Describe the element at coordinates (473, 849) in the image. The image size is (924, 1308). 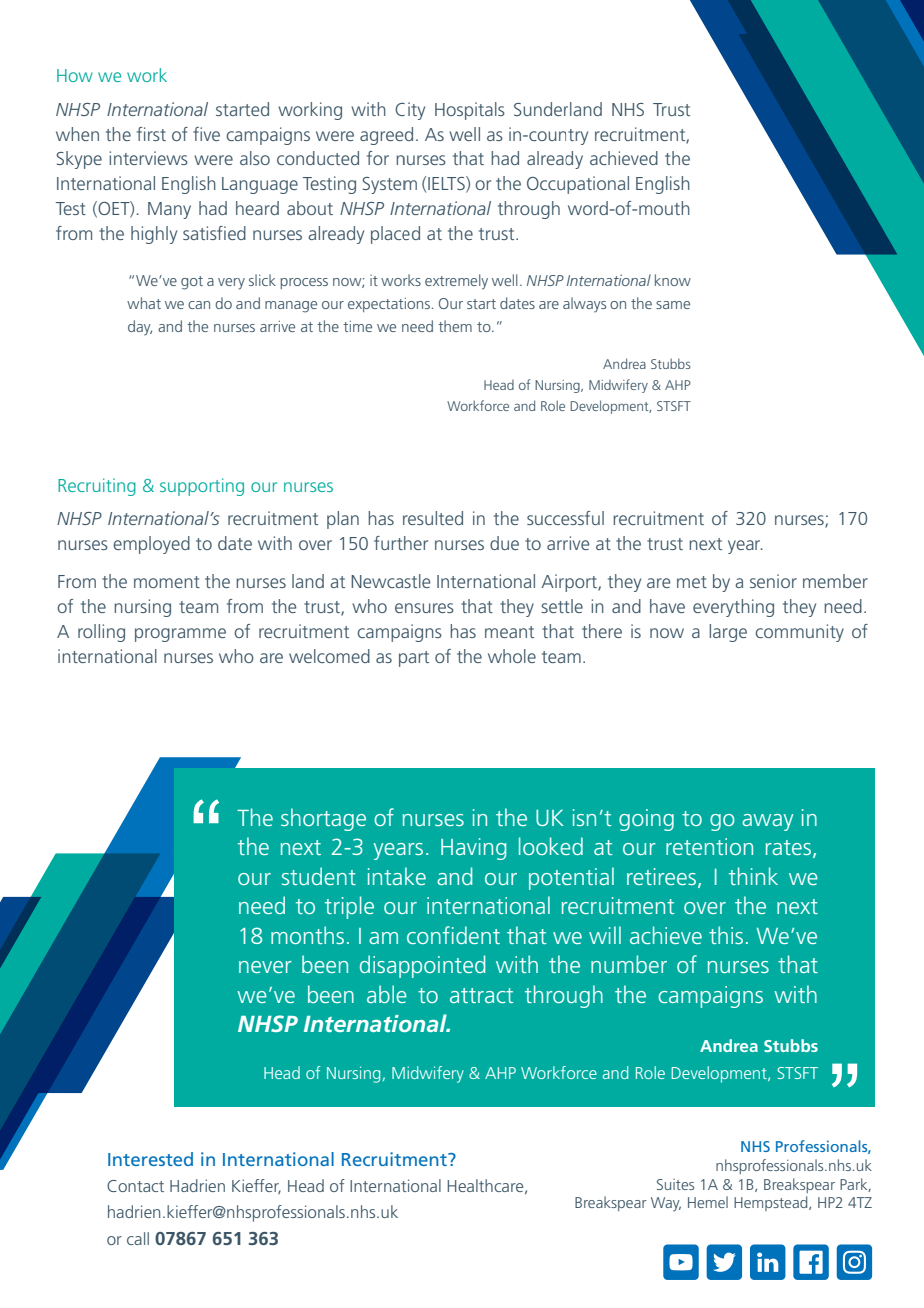
I see `Having` at that location.
